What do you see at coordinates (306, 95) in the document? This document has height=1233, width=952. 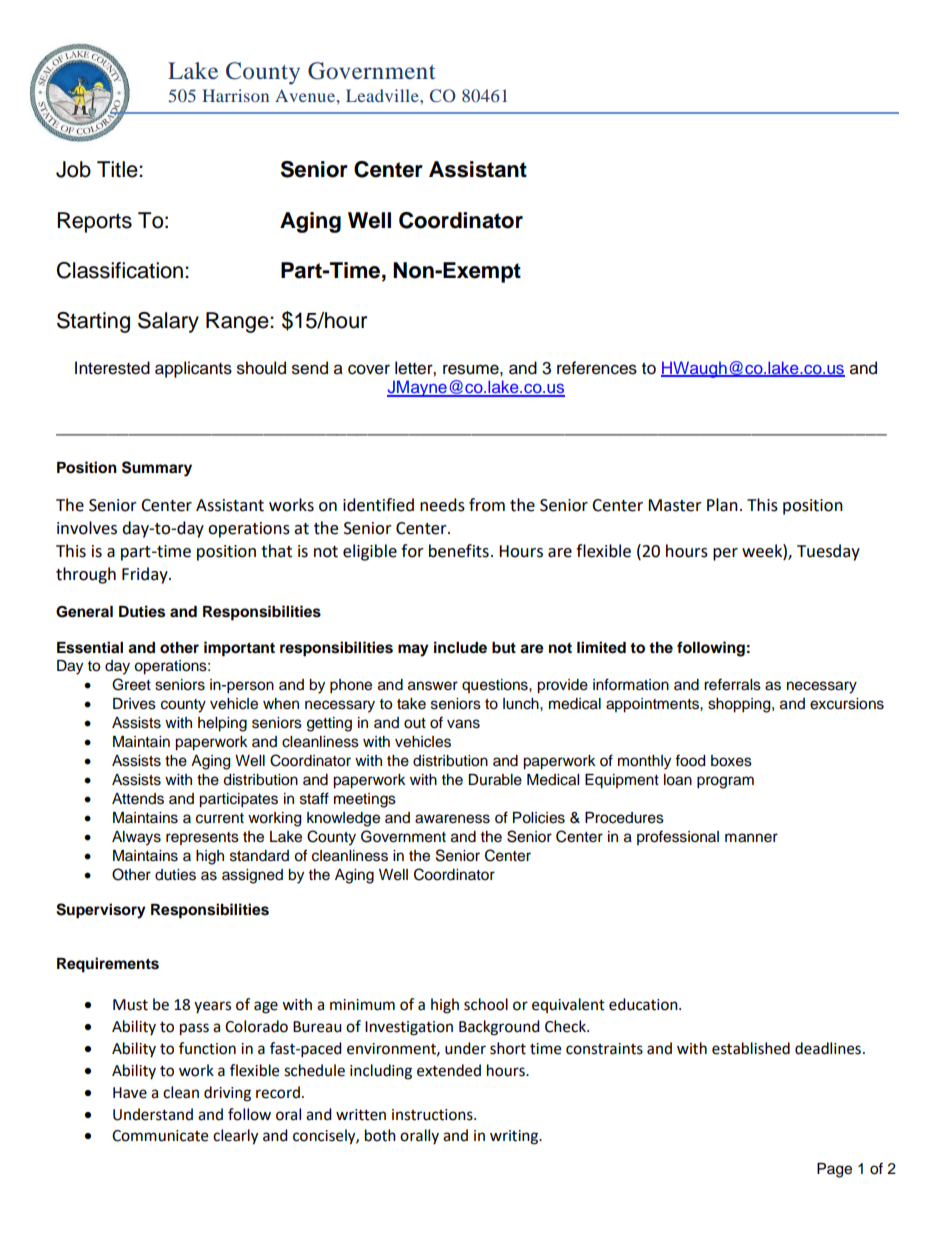 I see `Avenue` at bounding box center [306, 95].
